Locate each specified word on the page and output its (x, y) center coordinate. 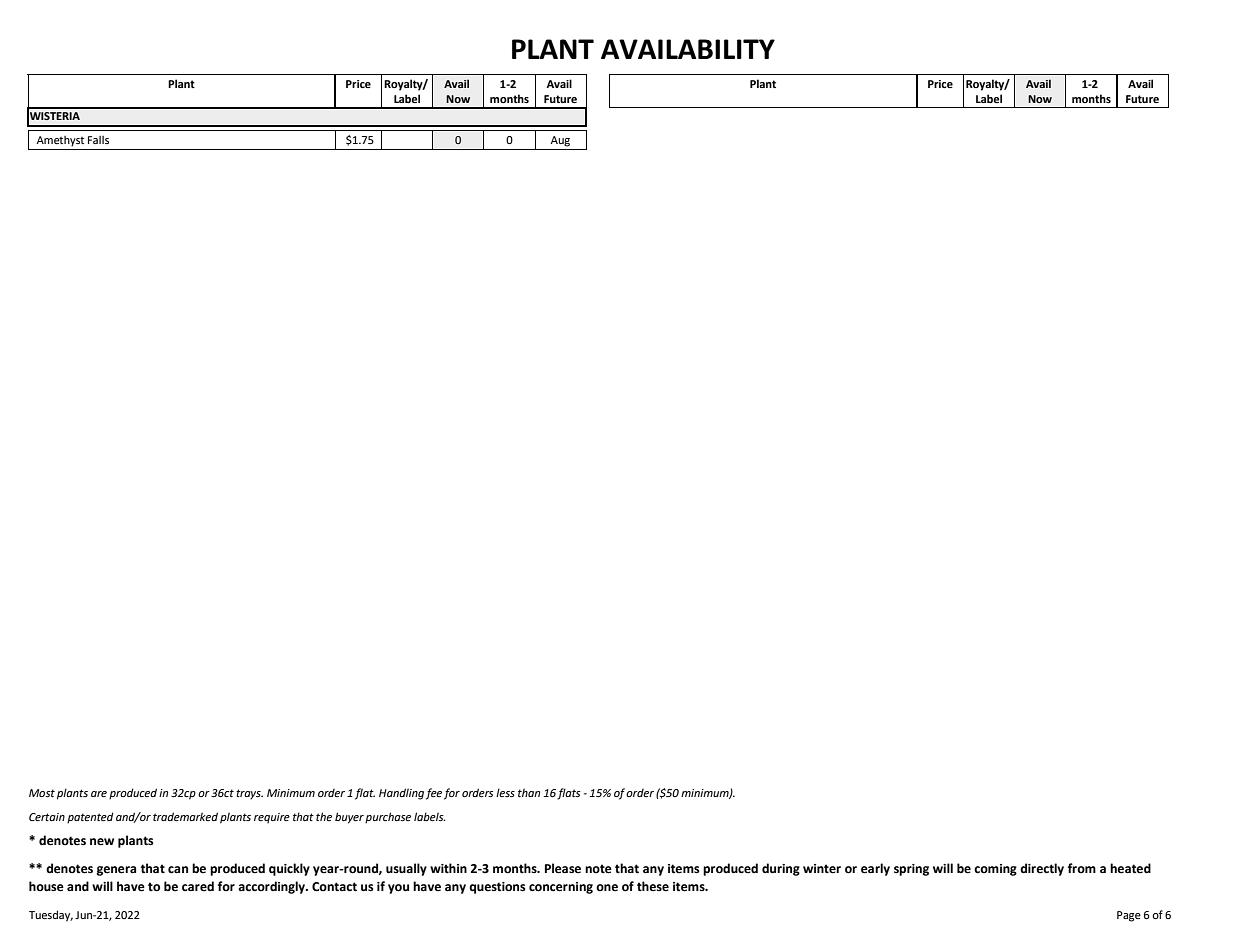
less (505, 792)
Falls (98, 140)
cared (198, 886)
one (607, 888)
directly (1042, 869)
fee (434, 794)
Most (42, 793)
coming (995, 870)
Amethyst (60, 141)
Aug (560, 141)
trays (249, 794)
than (529, 792)
